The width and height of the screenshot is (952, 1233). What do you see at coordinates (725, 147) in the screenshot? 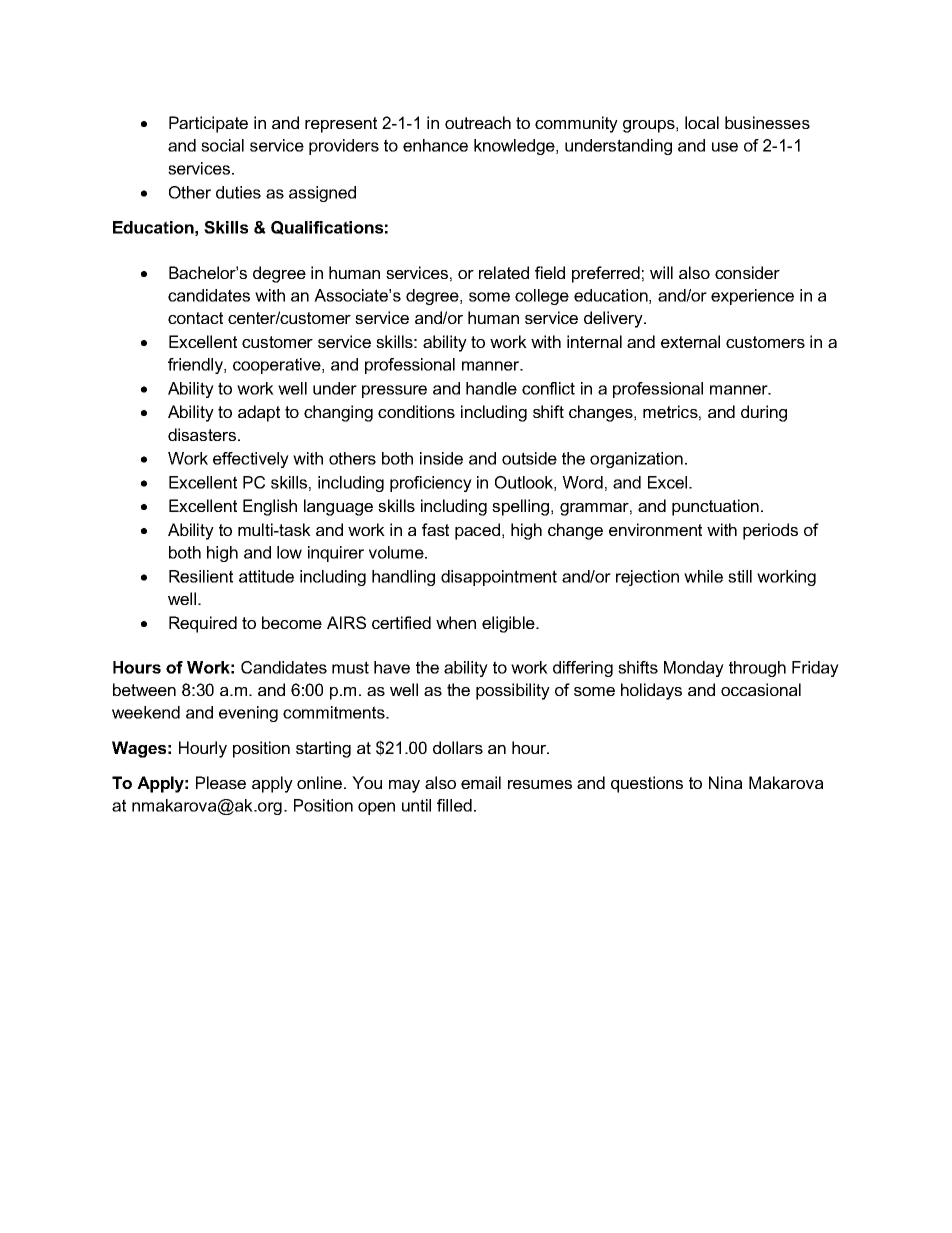
I see `use` at bounding box center [725, 147].
